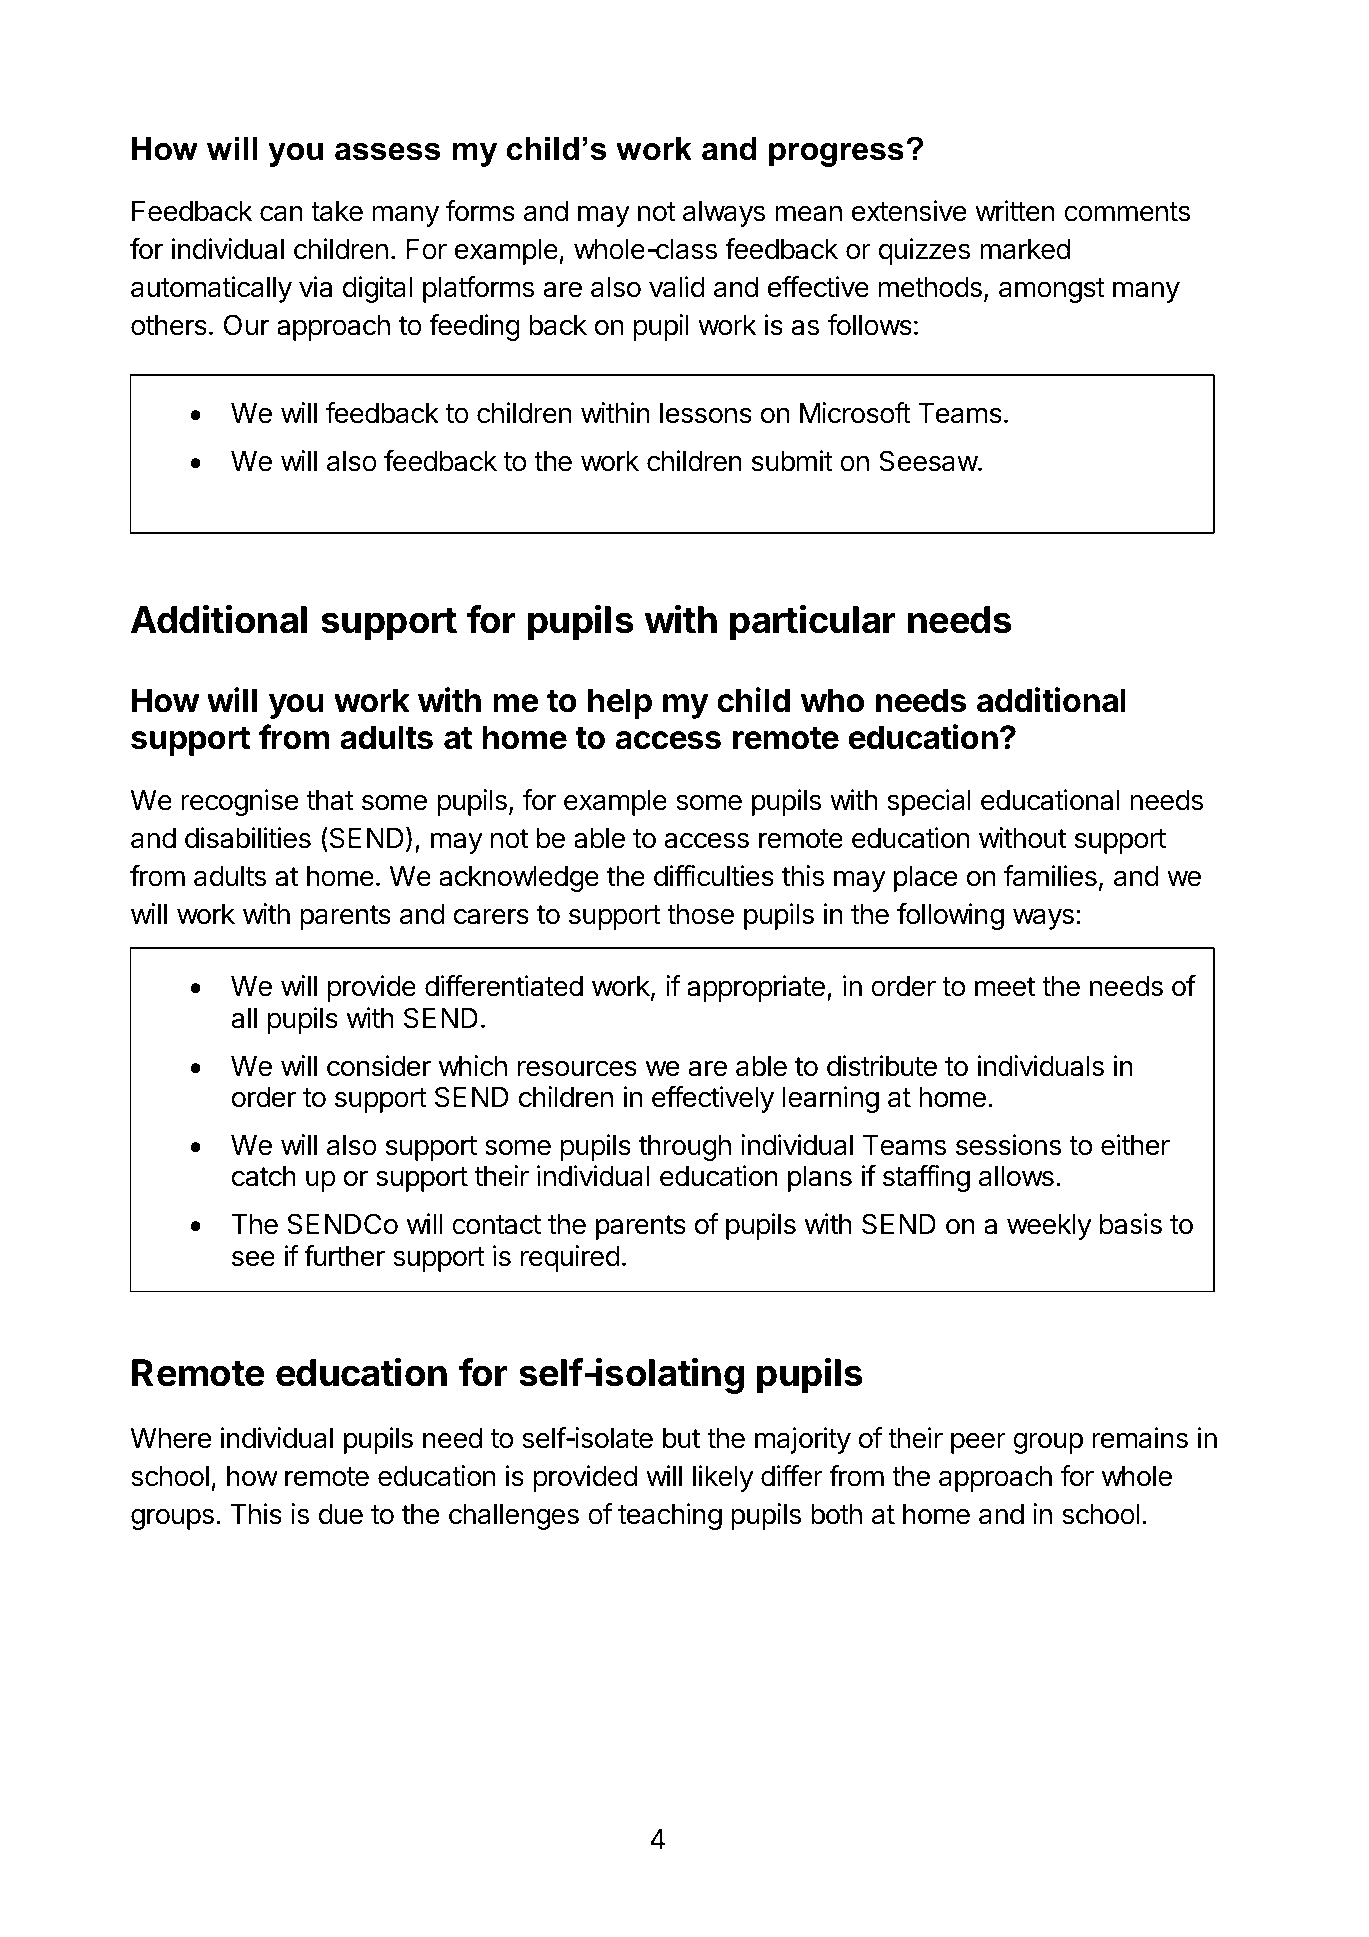 The width and height of the screenshot is (1369, 1937). I want to click on can, so click(281, 213).
